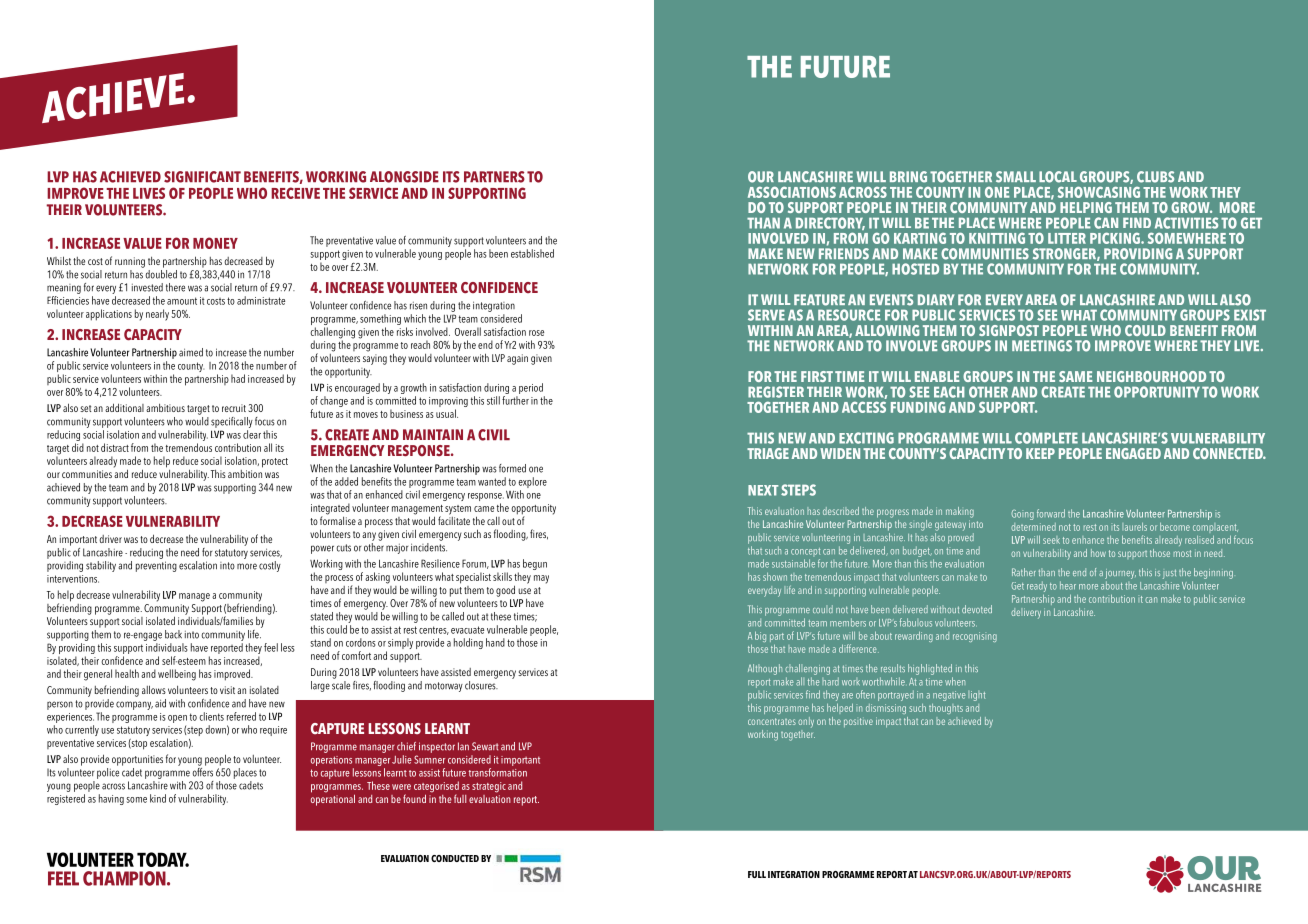 The width and height of the image is (1308, 924). What do you see at coordinates (949, 696) in the image?
I see `negative` at bounding box center [949, 696].
